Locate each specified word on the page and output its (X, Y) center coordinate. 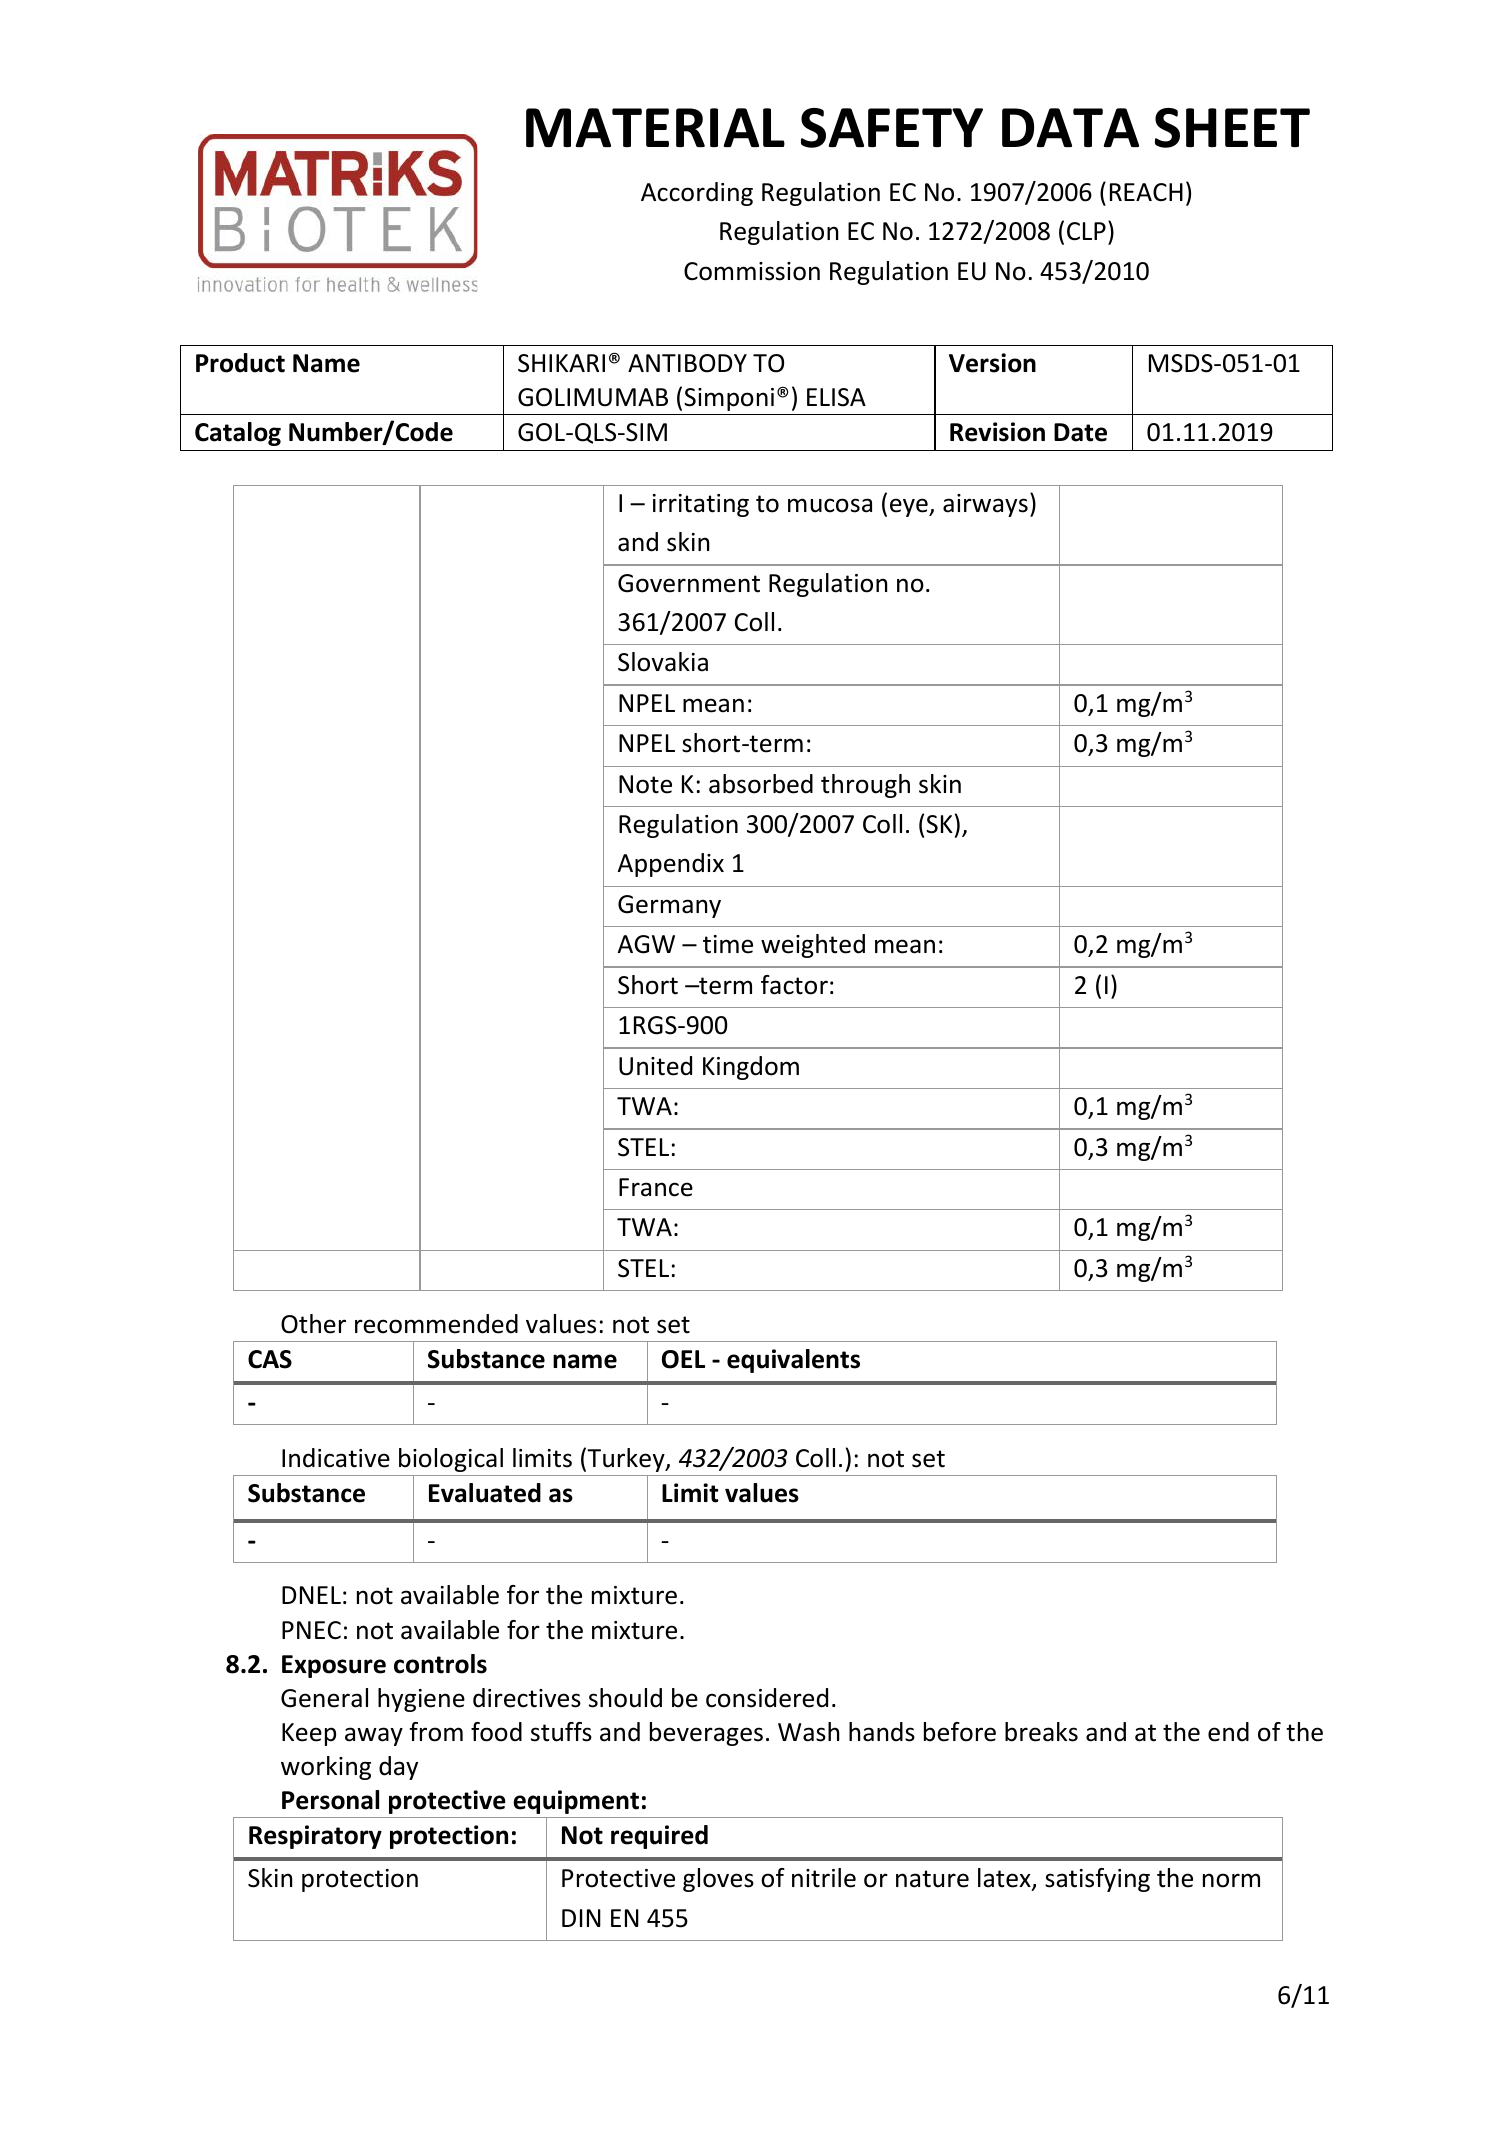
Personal (330, 1800)
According (697, 194)
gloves (718, 1880)
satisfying (1097, 1880)
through (865, 786)
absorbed (761, 784)
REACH (1146, 192)
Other (313, 1324)
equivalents (793, 1361)
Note (645, 784)
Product (240, 363)
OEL (683, 1359)
